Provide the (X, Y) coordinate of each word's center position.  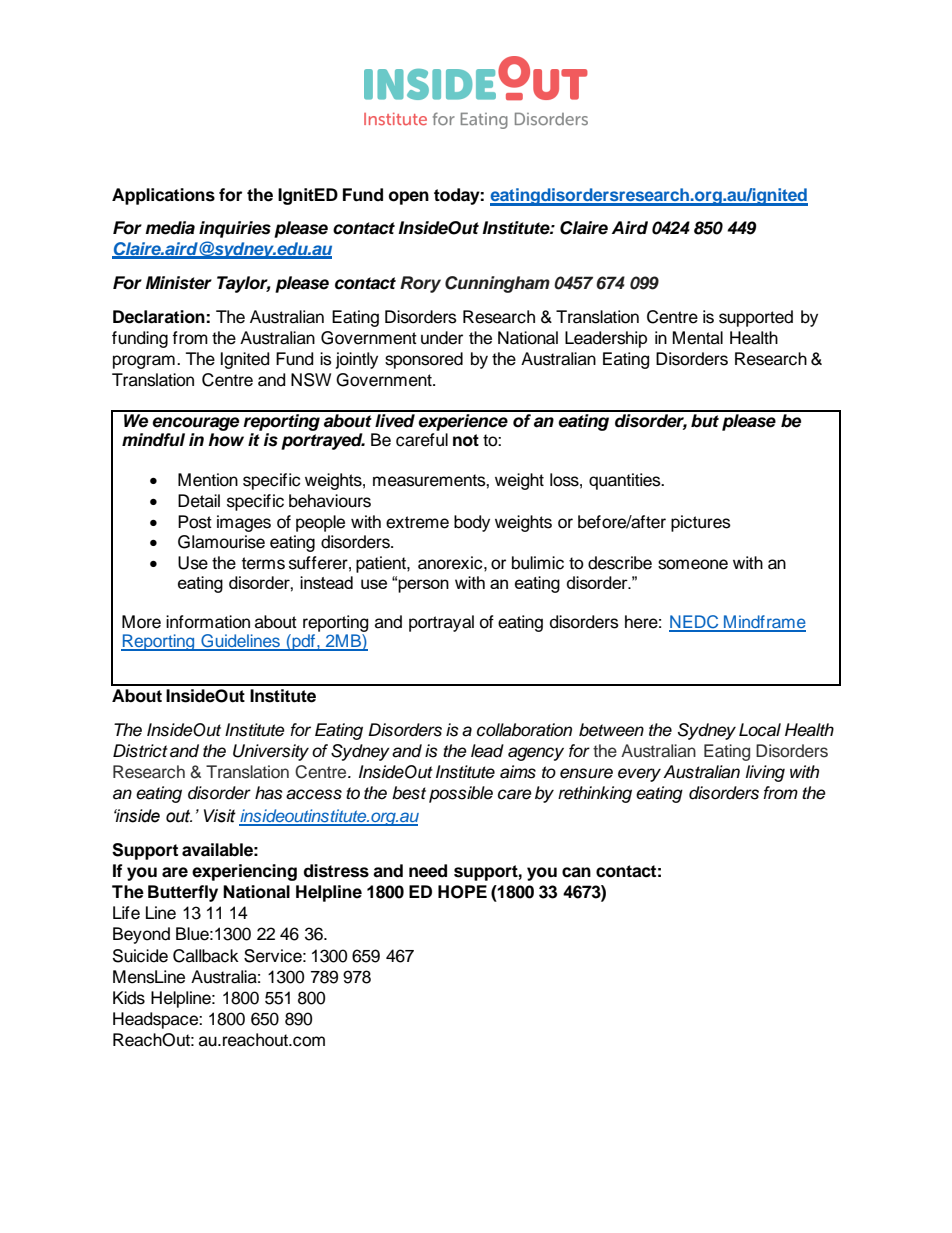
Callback (206, 956)
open (409, 198)
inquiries (235, 229)
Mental (698, 338)
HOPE (462, 892)
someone (693, 564)
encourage (195, 424)
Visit (220, 816)
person (423, 586)
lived (395, 419)
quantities (626, 481)
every (639, 775)
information (208, 622)
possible (461, 794)
